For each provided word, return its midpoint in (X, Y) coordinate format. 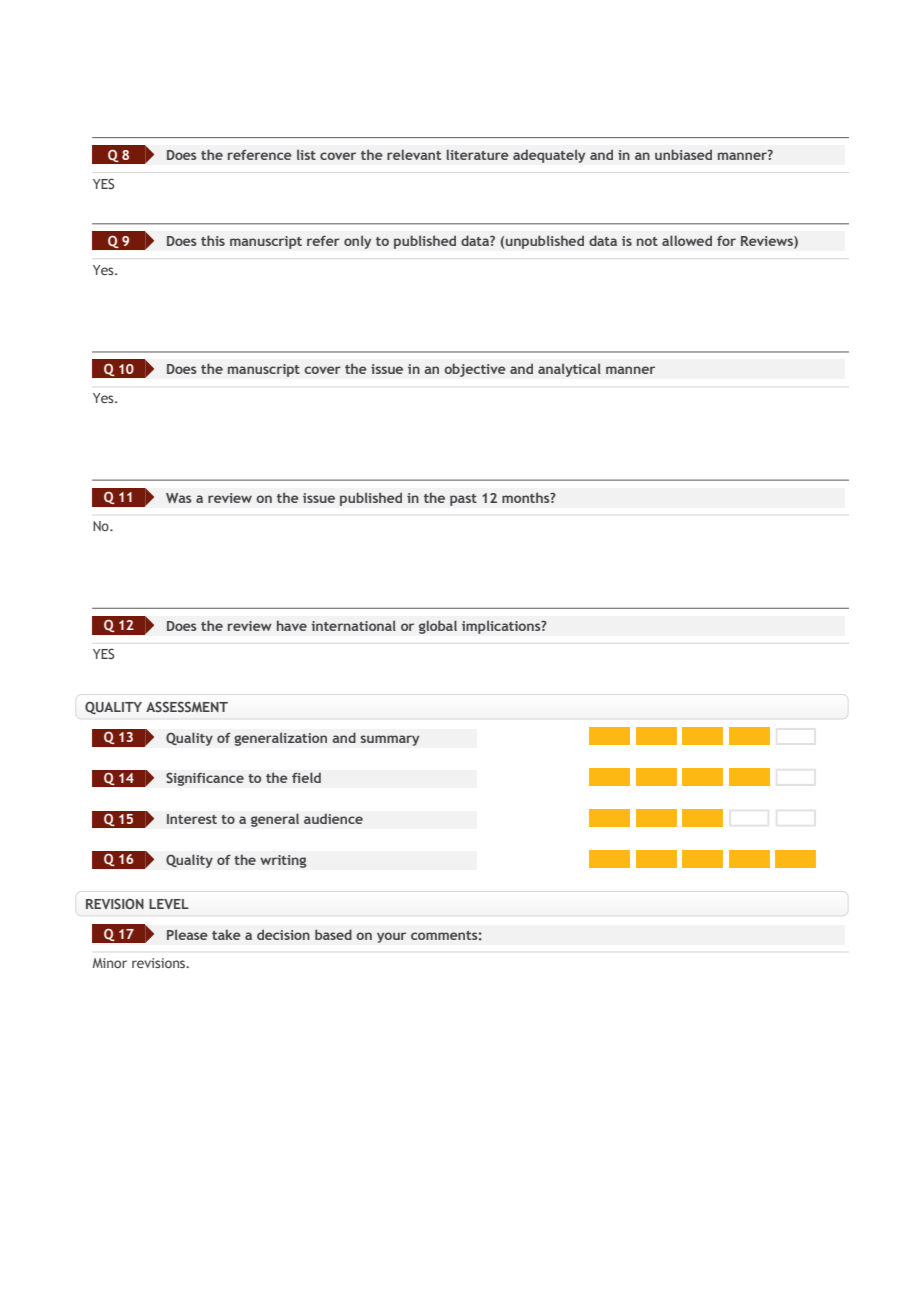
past (463, 500)
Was (179, 498)
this (213, 240)
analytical (569, 370)
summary (389, 740)
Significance (205, 779)
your (391, 937)
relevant (414, 155)
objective (475, 370)
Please (187, 934)
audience (333, 818)
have (292, 625)
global (438, 627)
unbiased (683, 154)
